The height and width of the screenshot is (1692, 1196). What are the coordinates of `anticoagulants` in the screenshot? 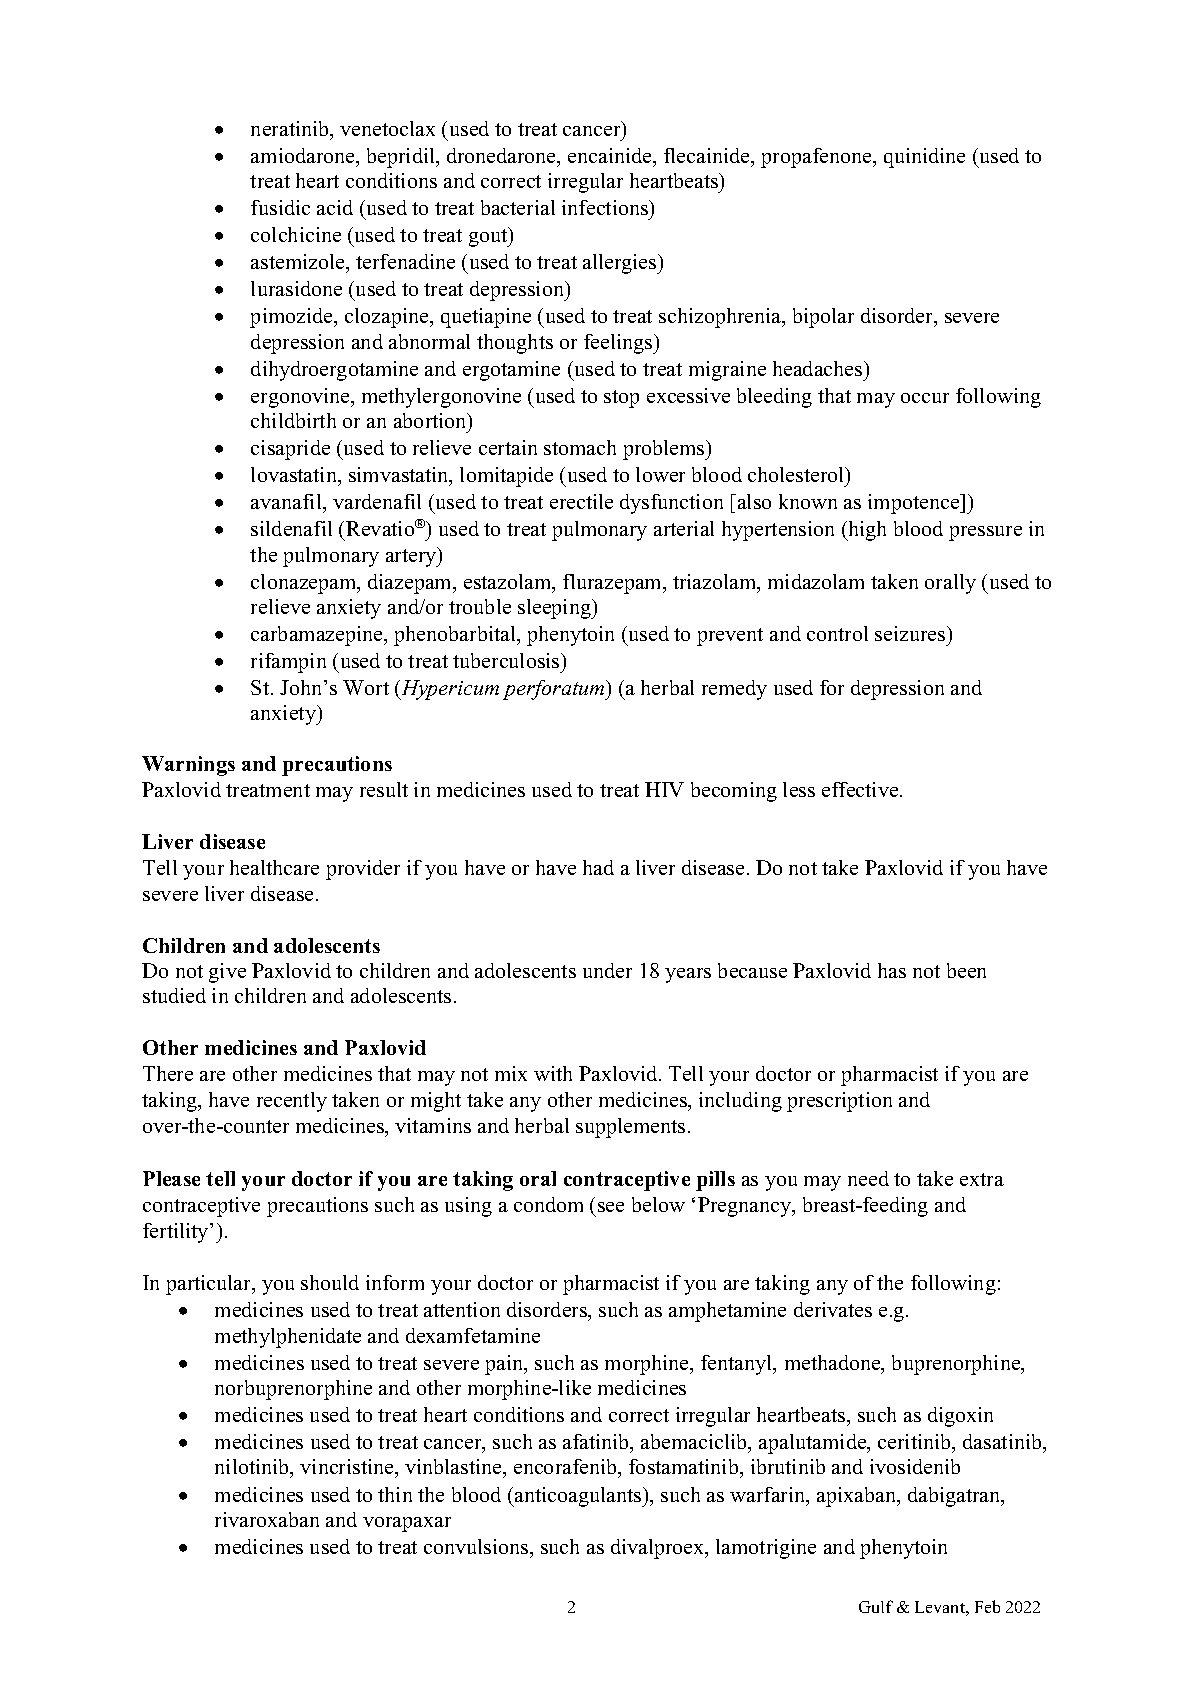 It's located at (578, 1497).
